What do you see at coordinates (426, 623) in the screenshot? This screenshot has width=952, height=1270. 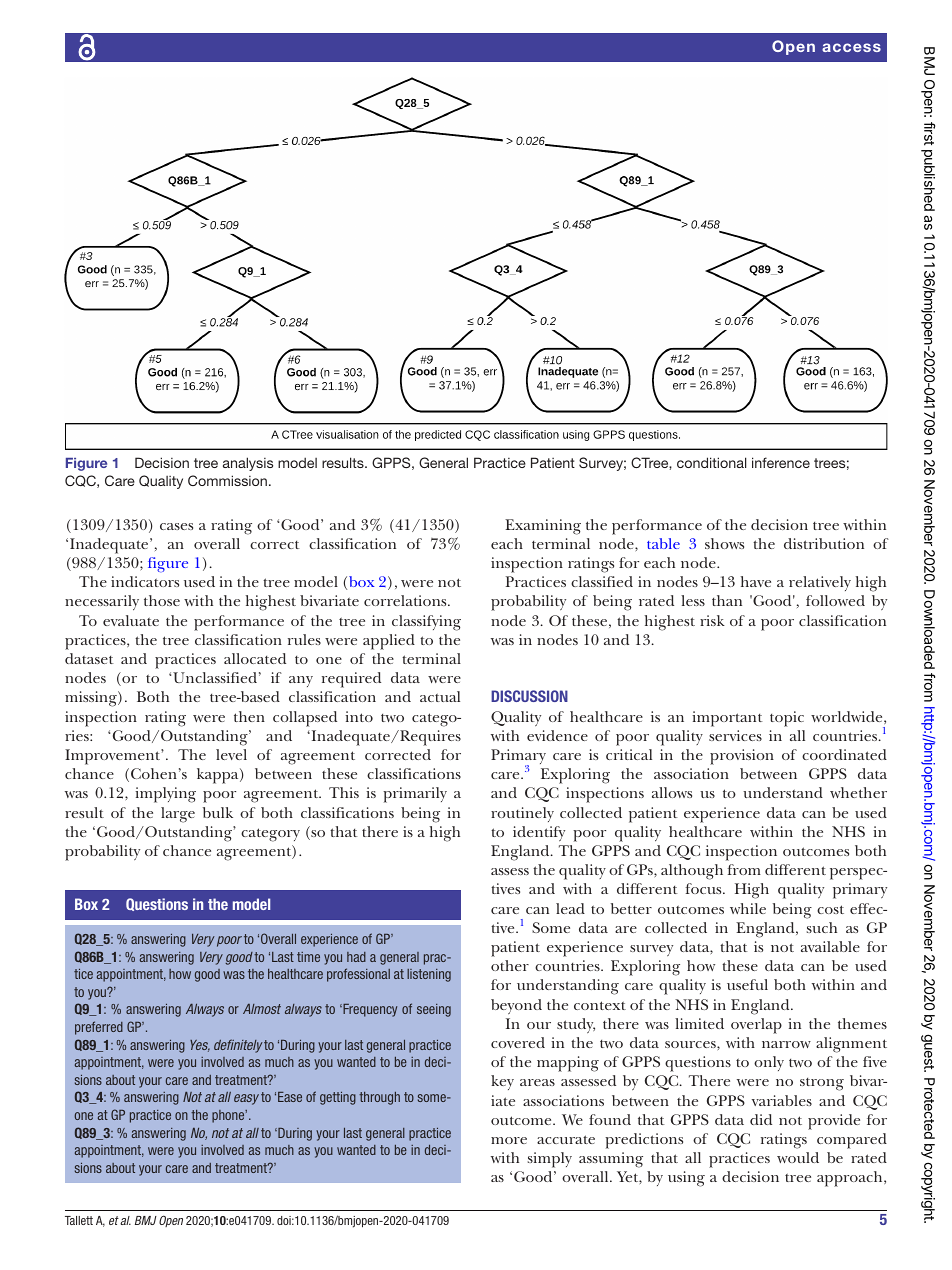 I see `classifying` at bounding box center [426, 623].
